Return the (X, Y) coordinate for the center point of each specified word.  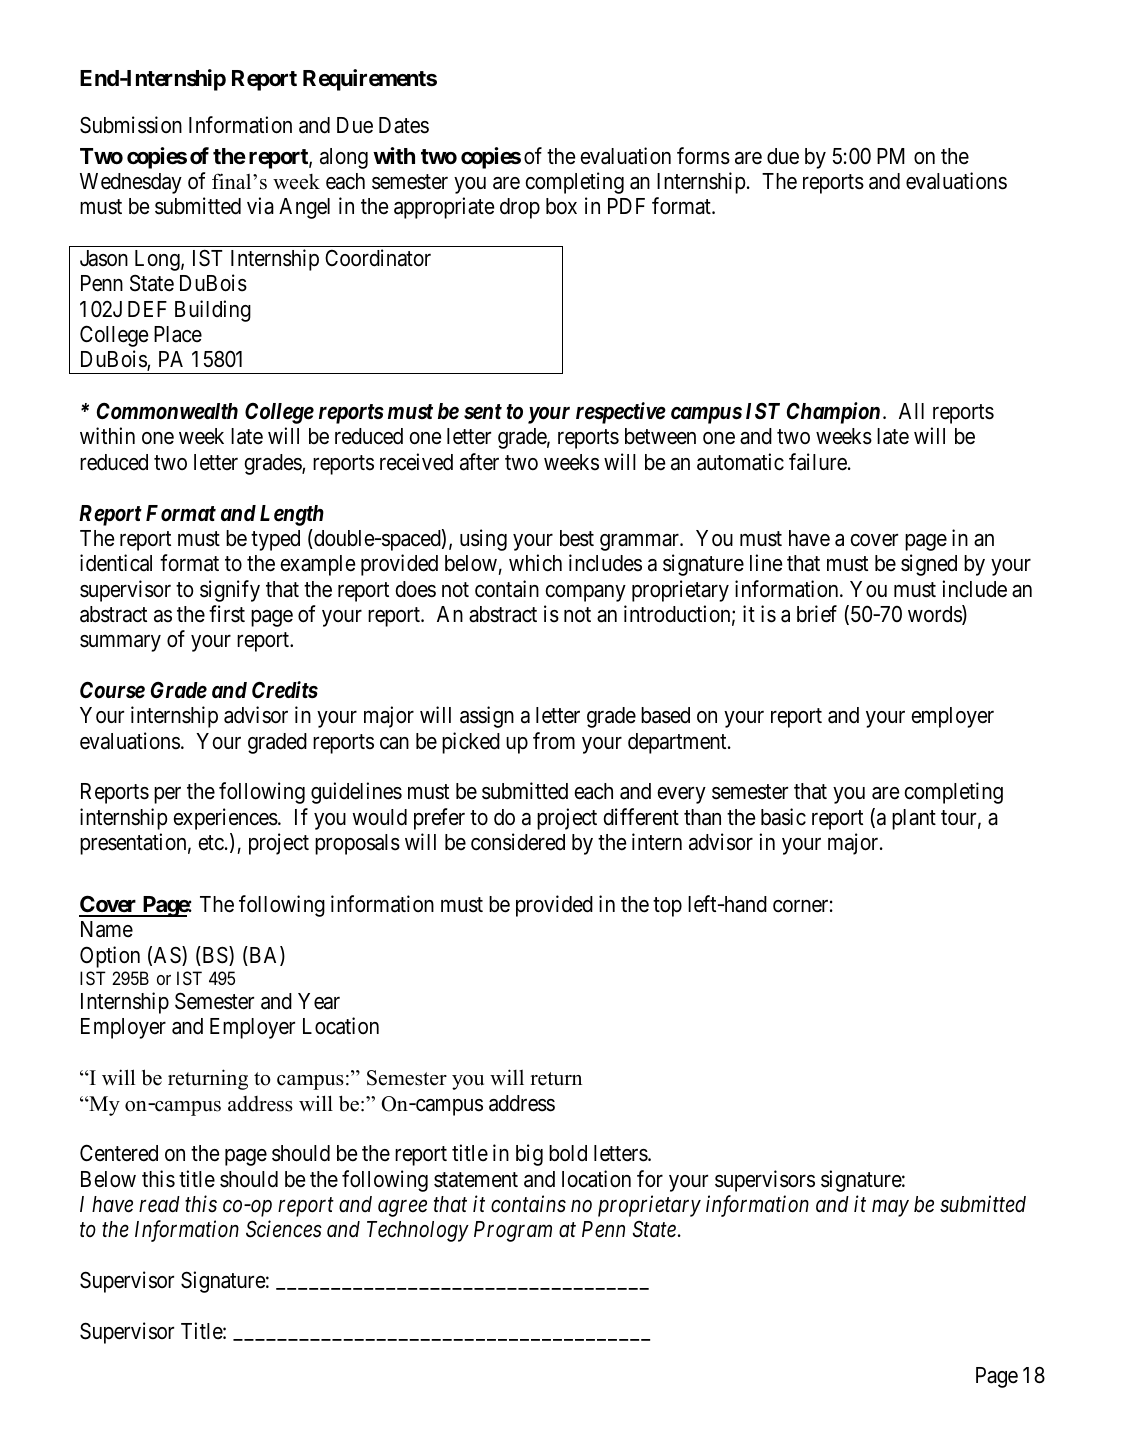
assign (487, 717)
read (159, 1204)
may (890, 1208)
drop (520, 208)
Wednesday (131, 183)
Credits (285, 690)
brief (817, 614)
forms (703, 156)
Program (513, 1231)
